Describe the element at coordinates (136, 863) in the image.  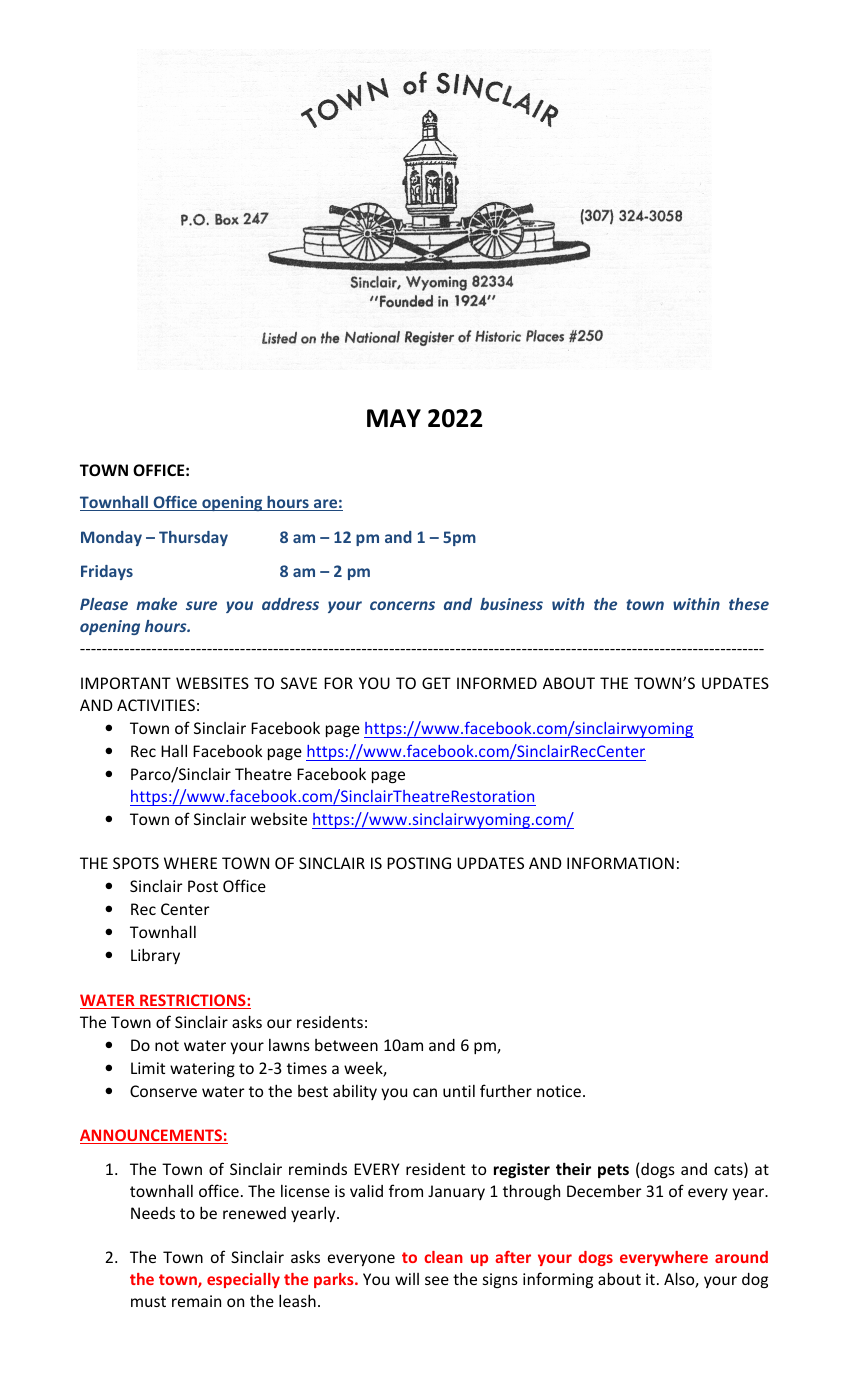
I see `SPOTS` at that location.
